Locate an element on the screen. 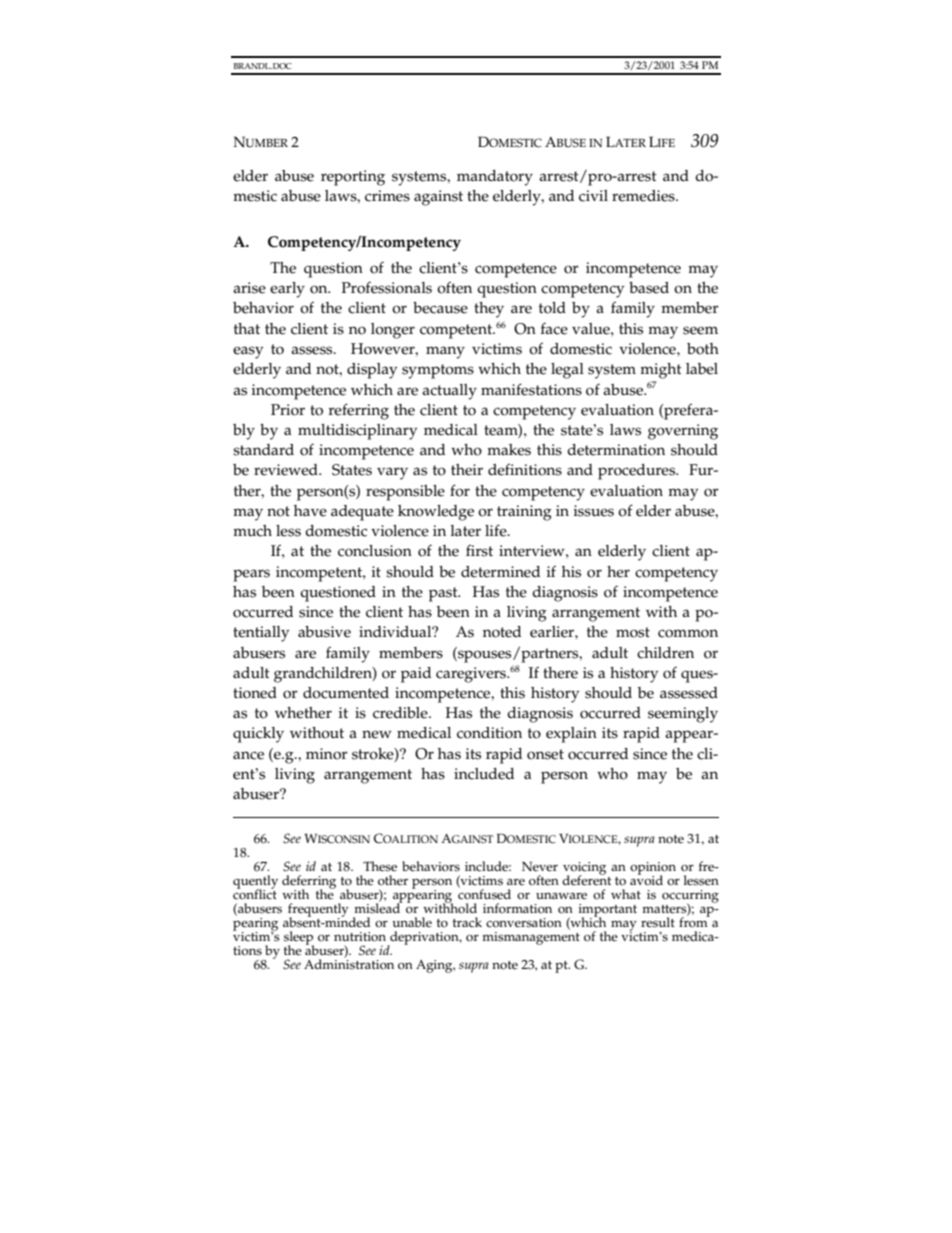 Image resolution: width=952 pixels, height=1233 pixels. condition is located at coordinates (489, 733).
